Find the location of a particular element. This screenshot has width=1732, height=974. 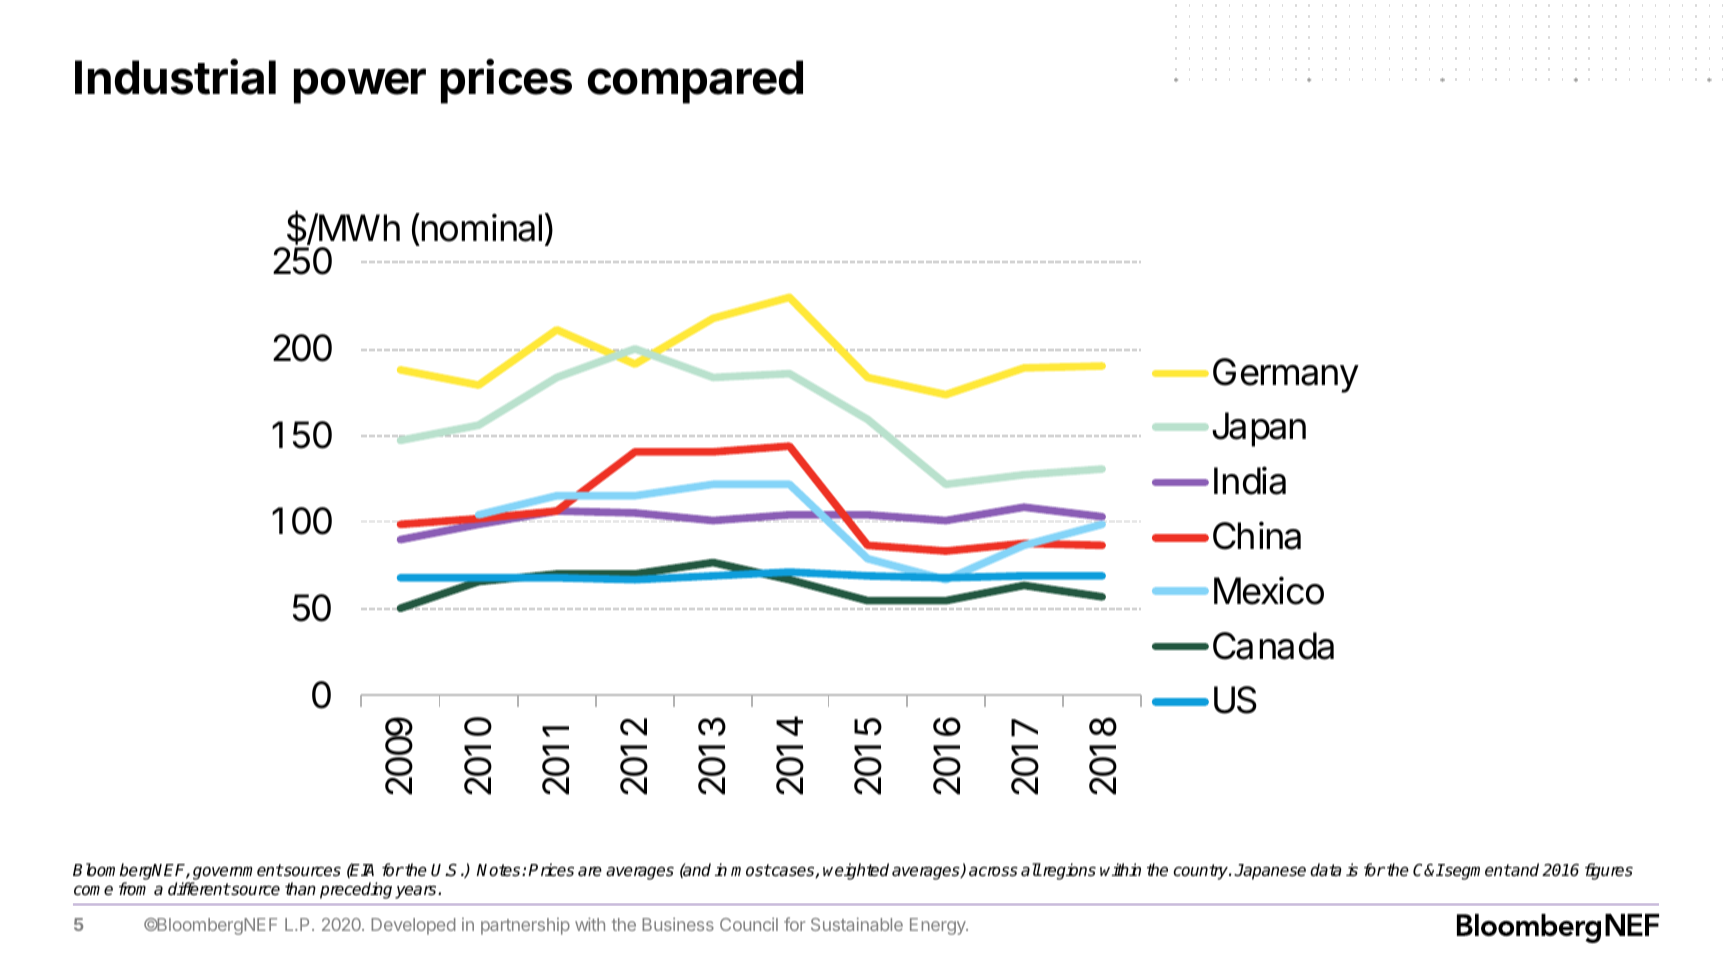

data is located at coordinates (1326, 870).
